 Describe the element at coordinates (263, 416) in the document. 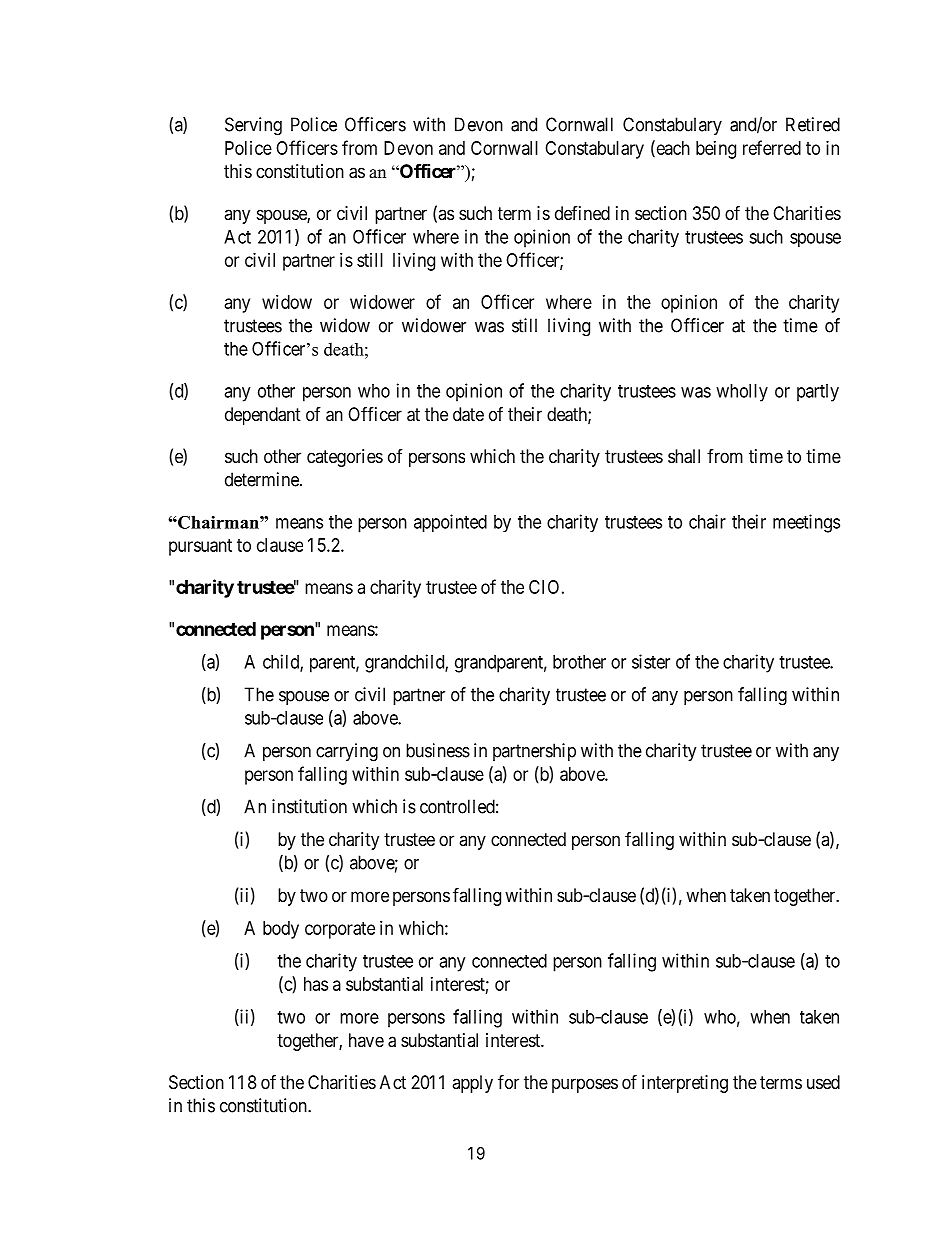

I see `dependant` at that location.
